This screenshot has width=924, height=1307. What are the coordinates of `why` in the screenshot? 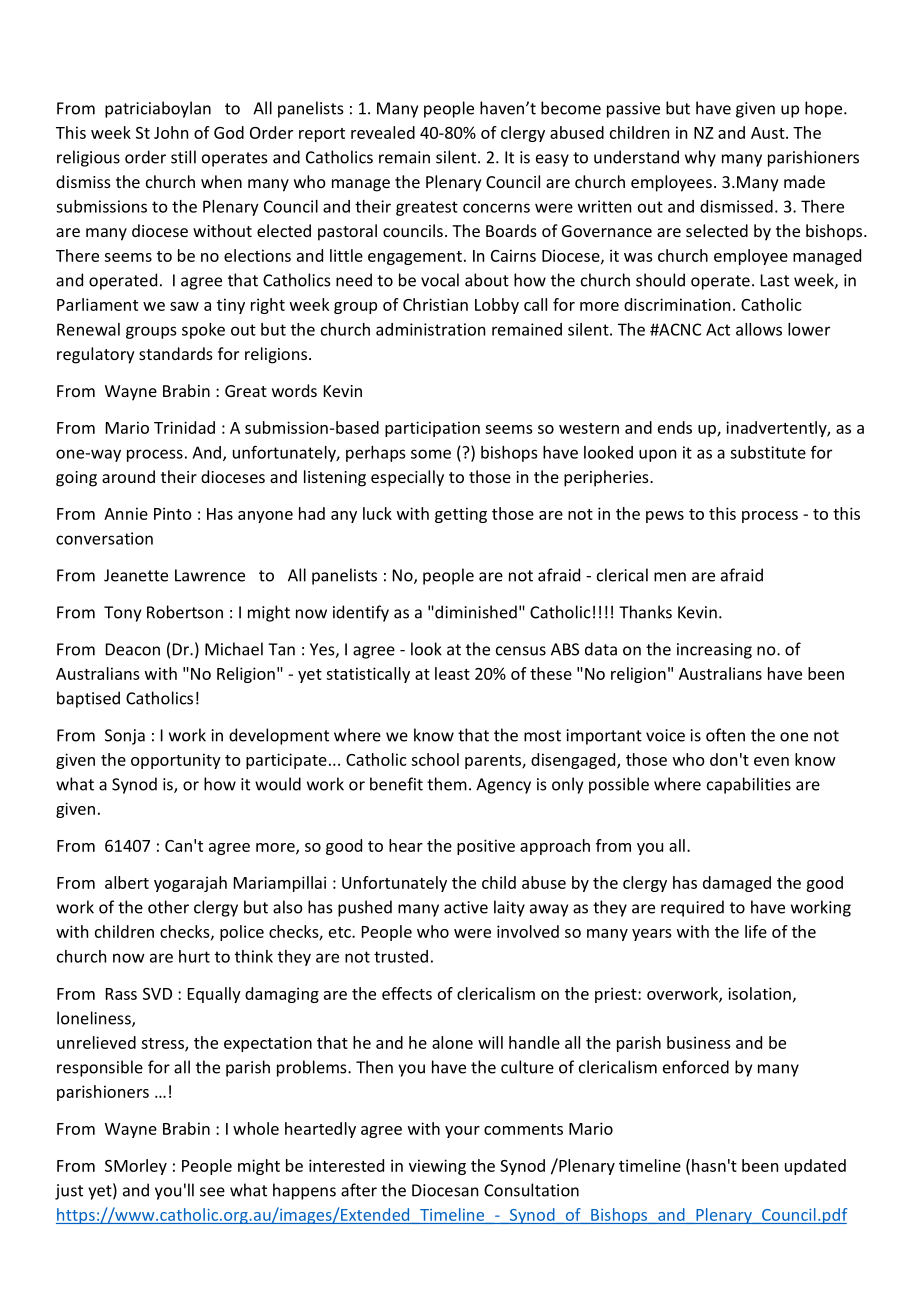 It's located at (700, 158).
